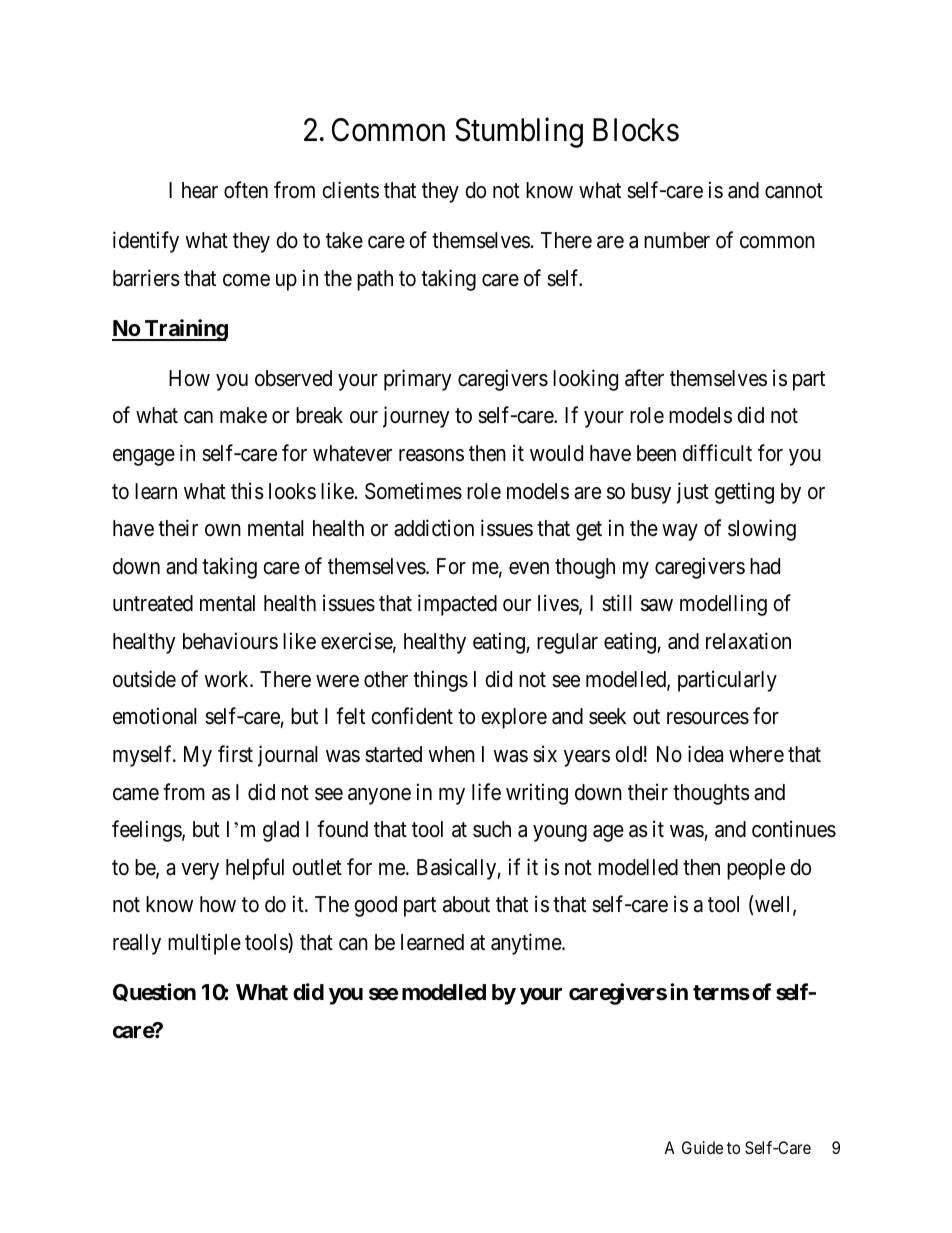  I want to click on anytime, so click(527, 944).
